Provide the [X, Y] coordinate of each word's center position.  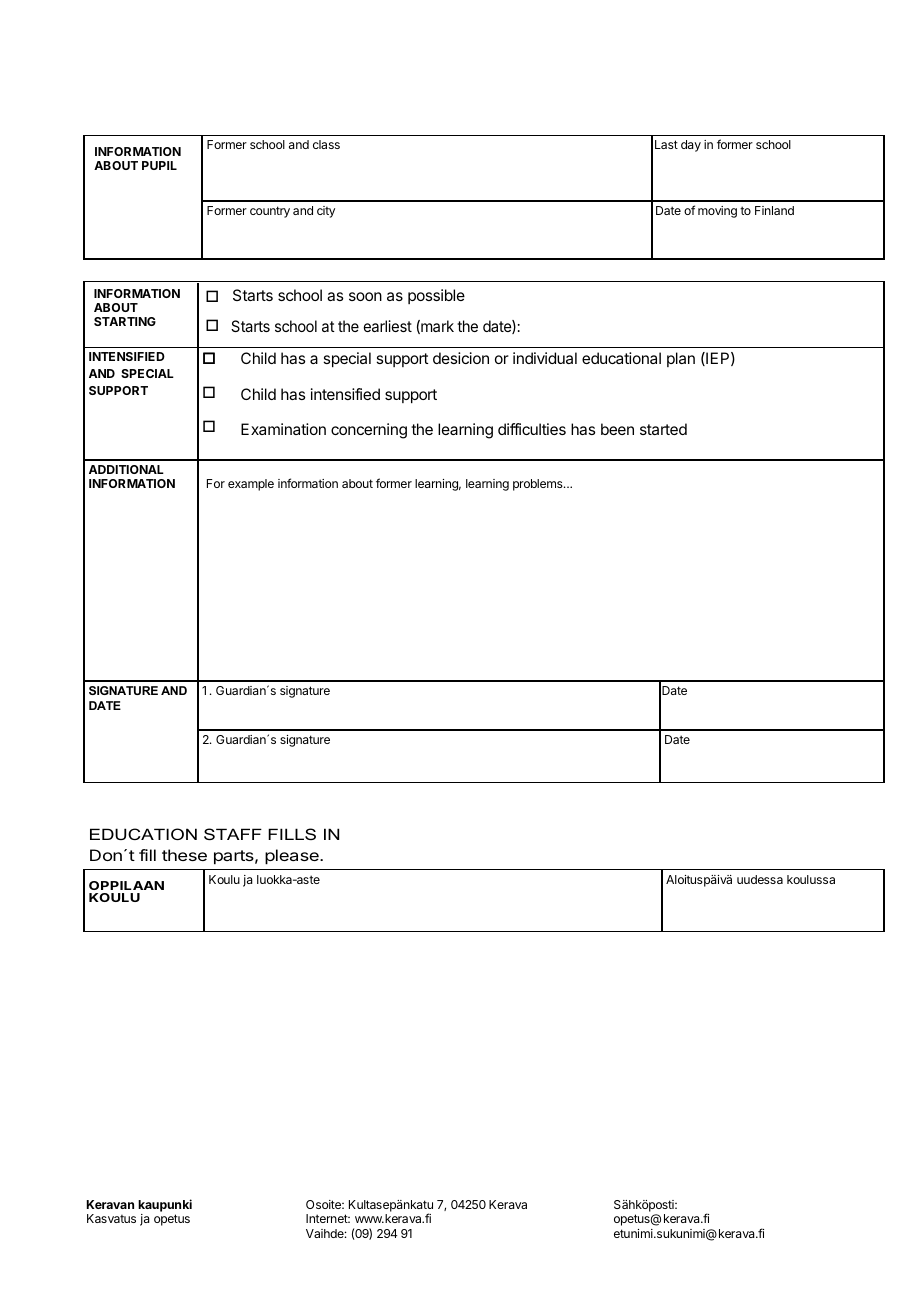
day [691, 146]
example [251, 485]
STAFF [233, 834]
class [326, 144]
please [293, 857]
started [663, 429]
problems [539, 485]
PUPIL [159, 165]
